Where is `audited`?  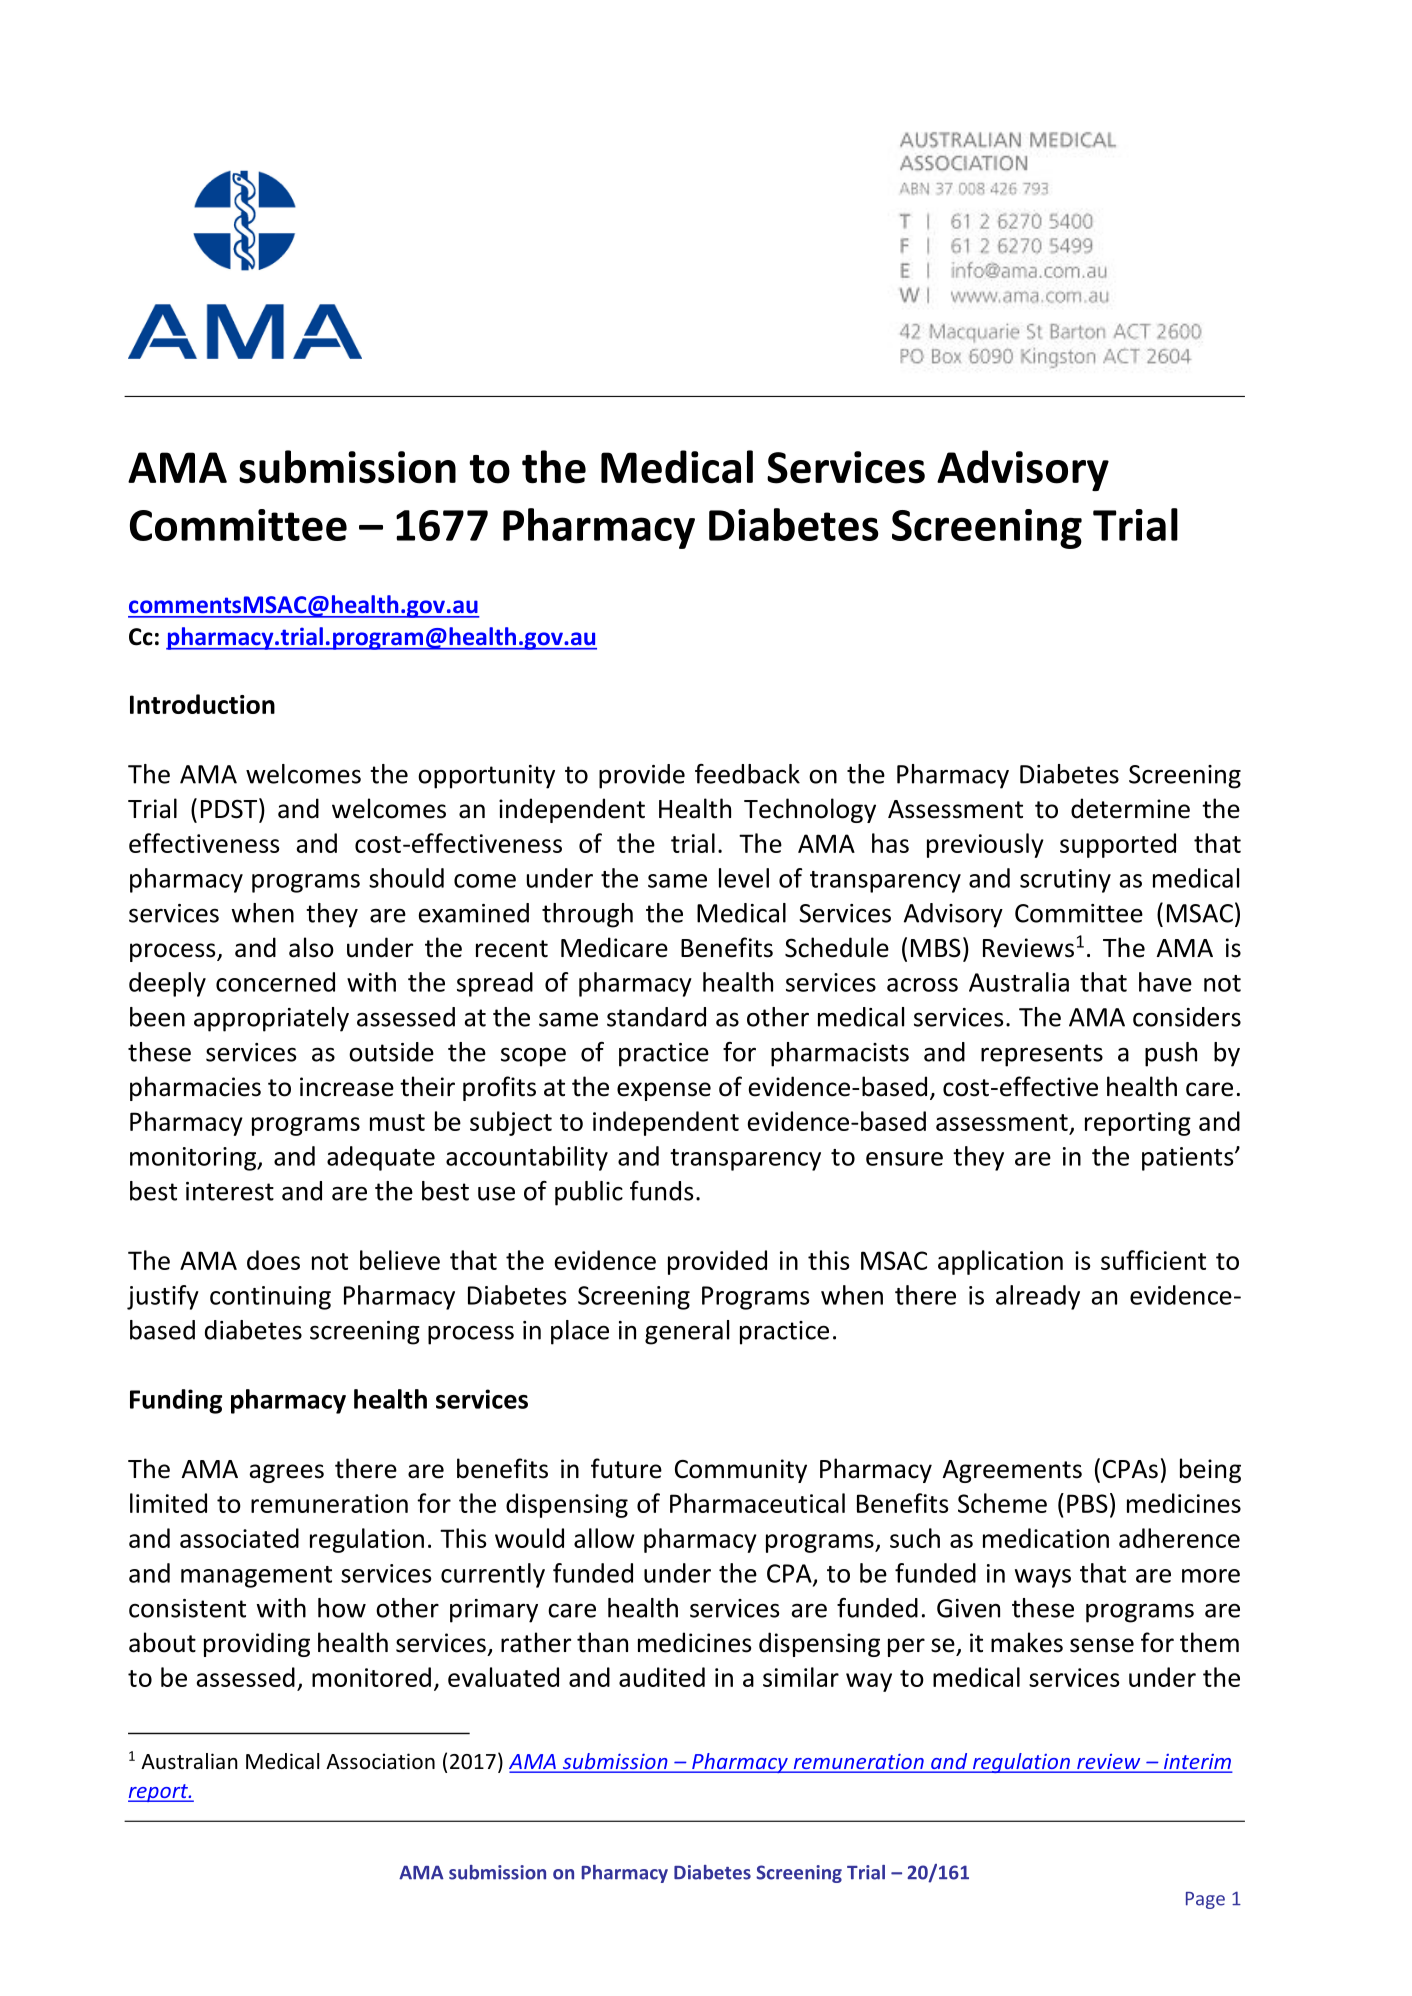 audited is located at coordinates (662, 1677).
